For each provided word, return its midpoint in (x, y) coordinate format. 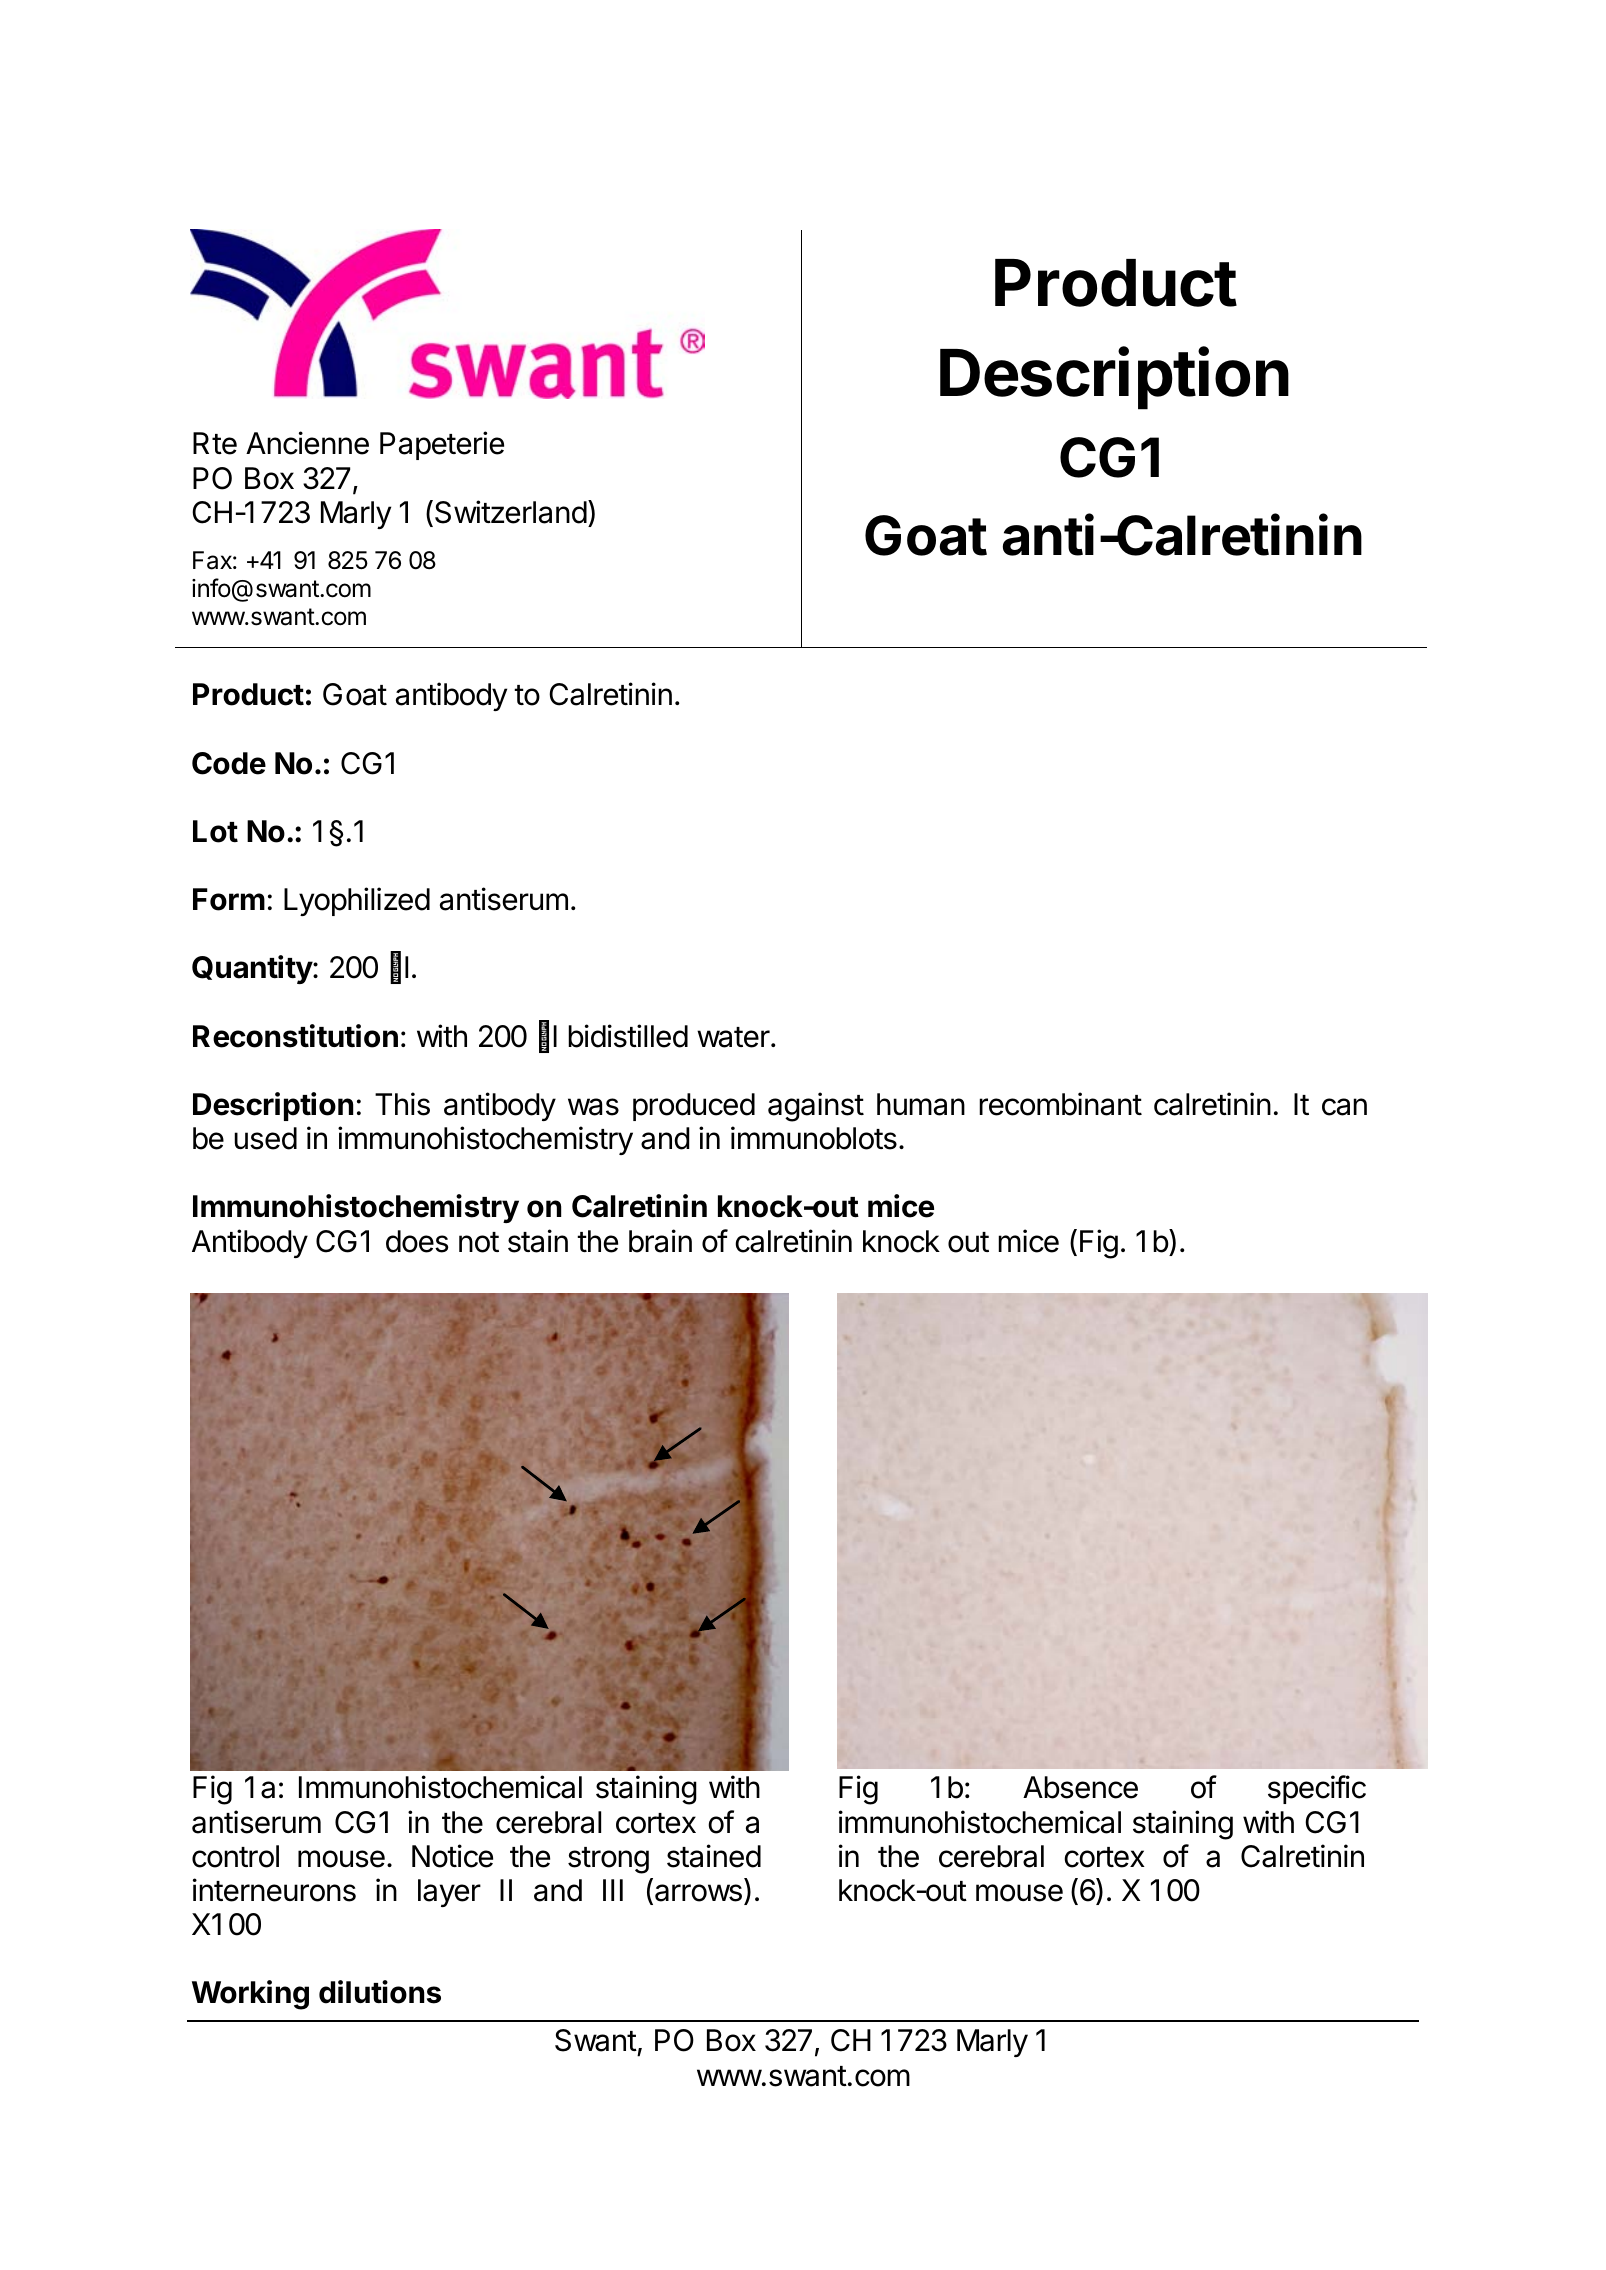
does (417, 1241)
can (1344, 1107)
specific (1317, 1789)
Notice (452, 1856)
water (734, 1037)
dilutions (380, 1992)
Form (229, 899)
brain (660, 1241)
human (921, 1104)
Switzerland (511, 512)
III (613, 1890)
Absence (1080, 1787)
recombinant (1060, 1104)
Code (229, 763)
